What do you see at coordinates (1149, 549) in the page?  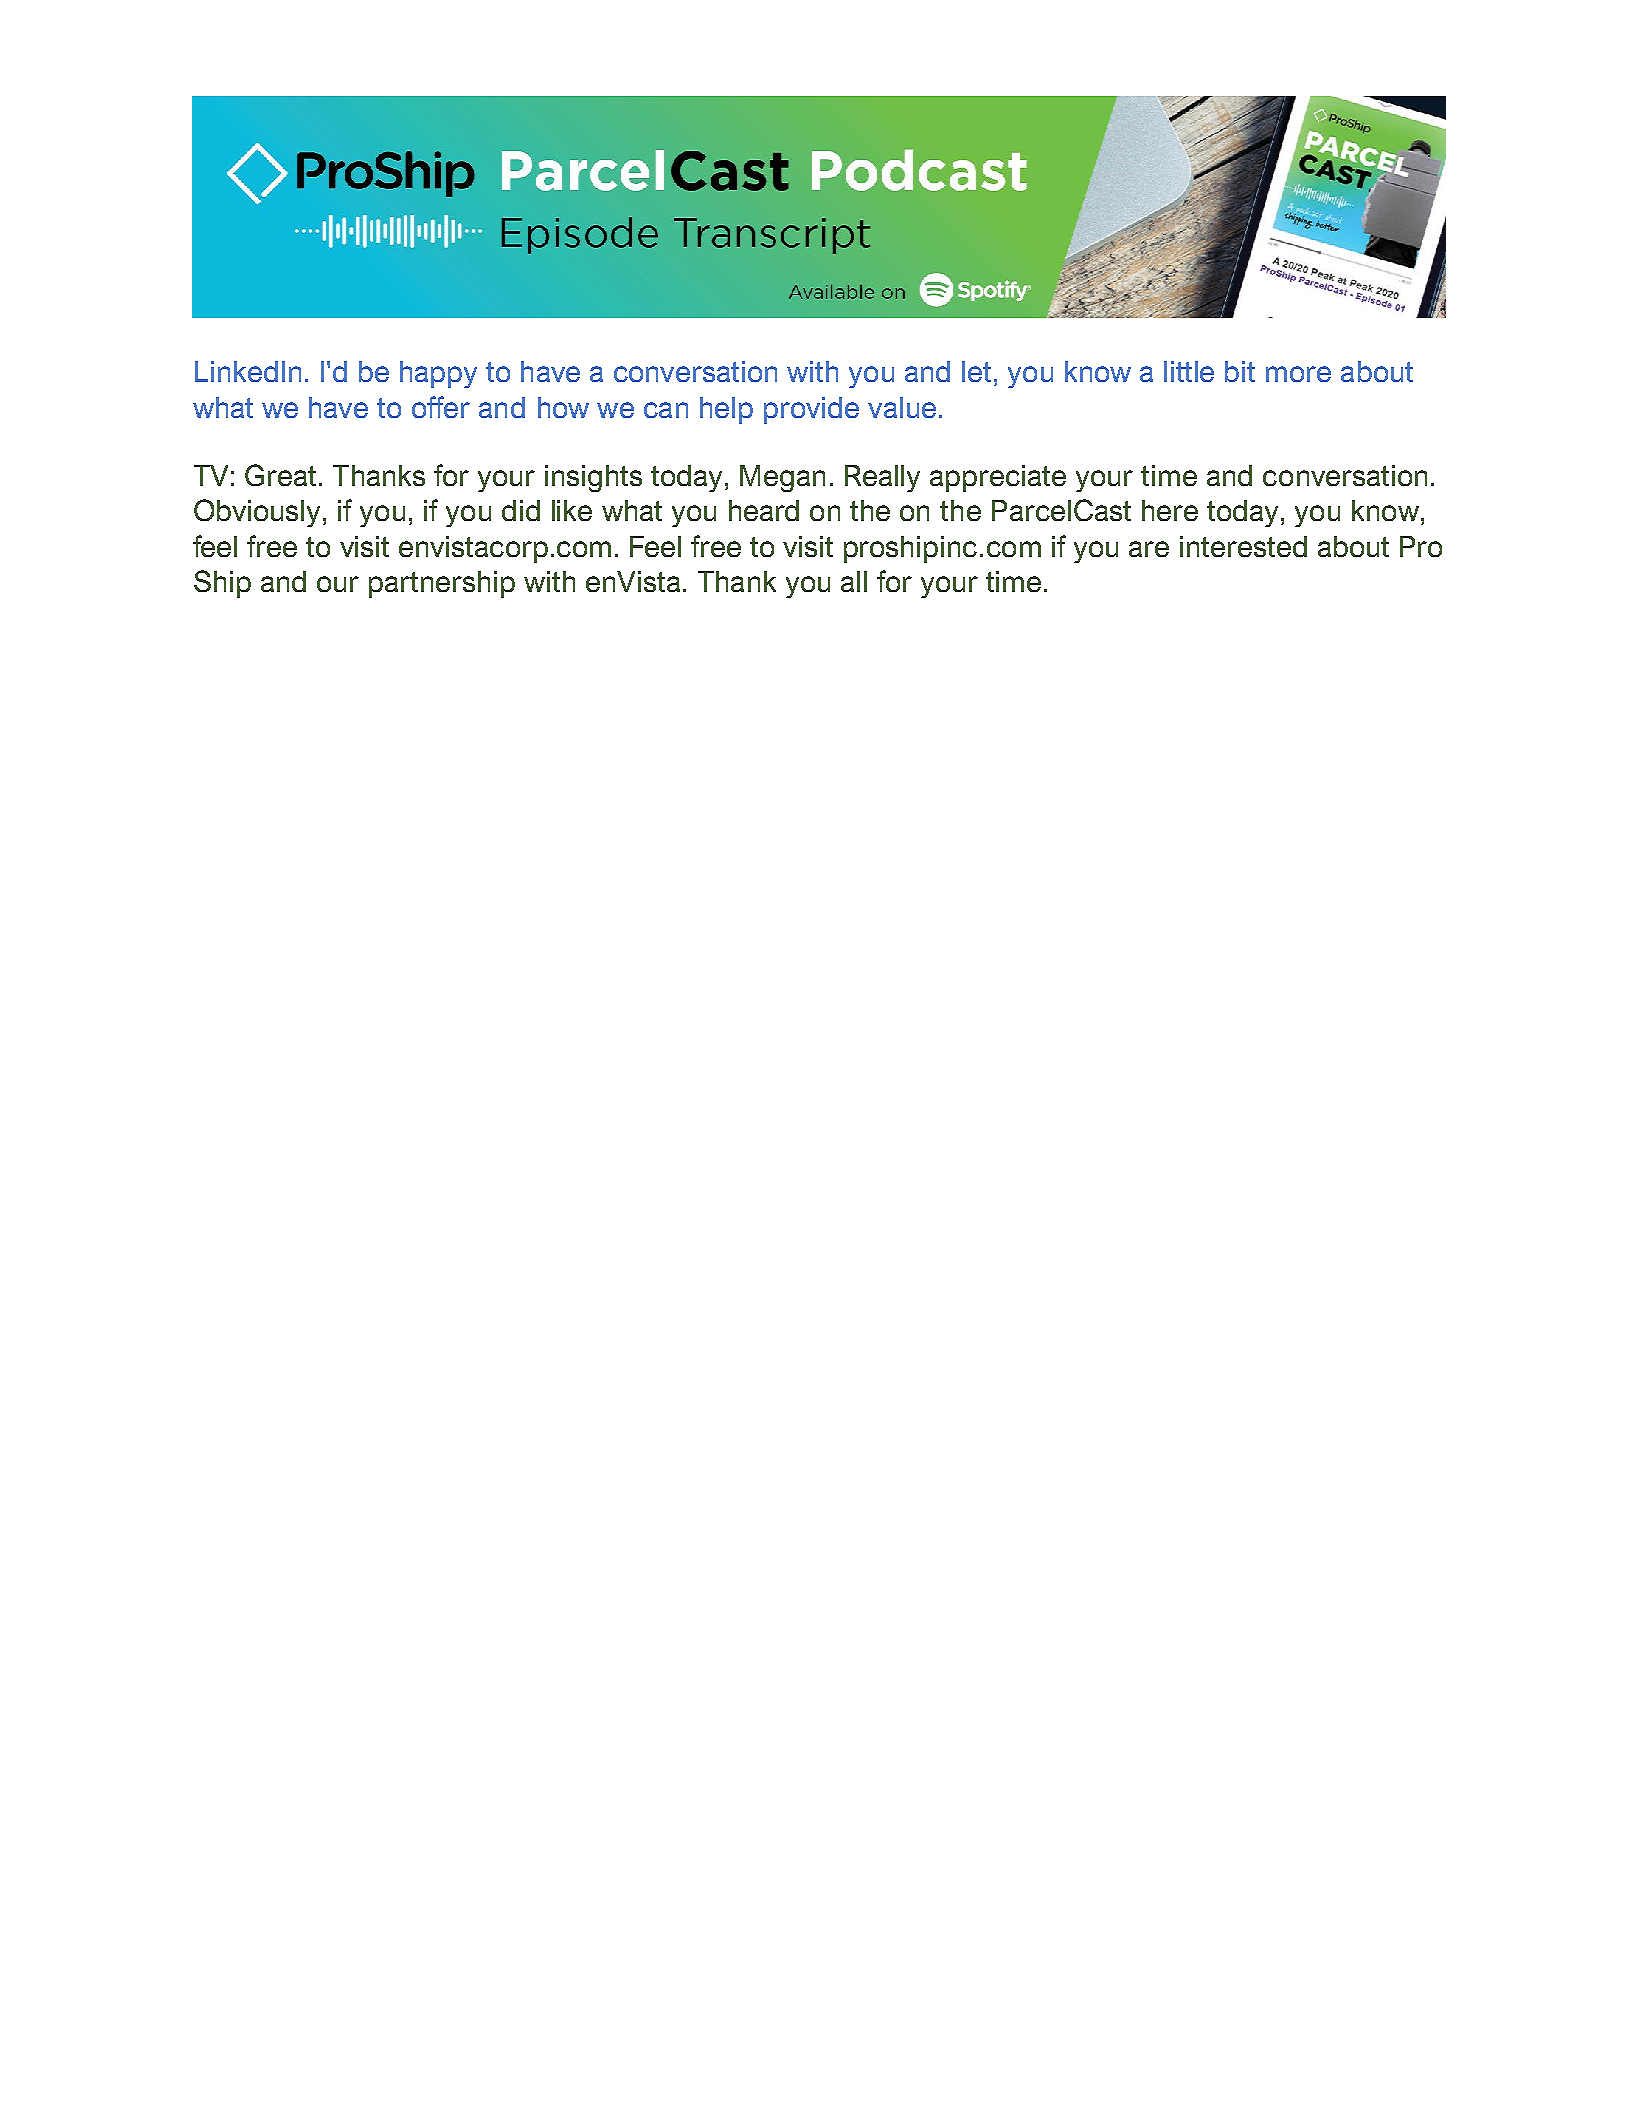 I see `are` at bounding box center [1149, 549].
